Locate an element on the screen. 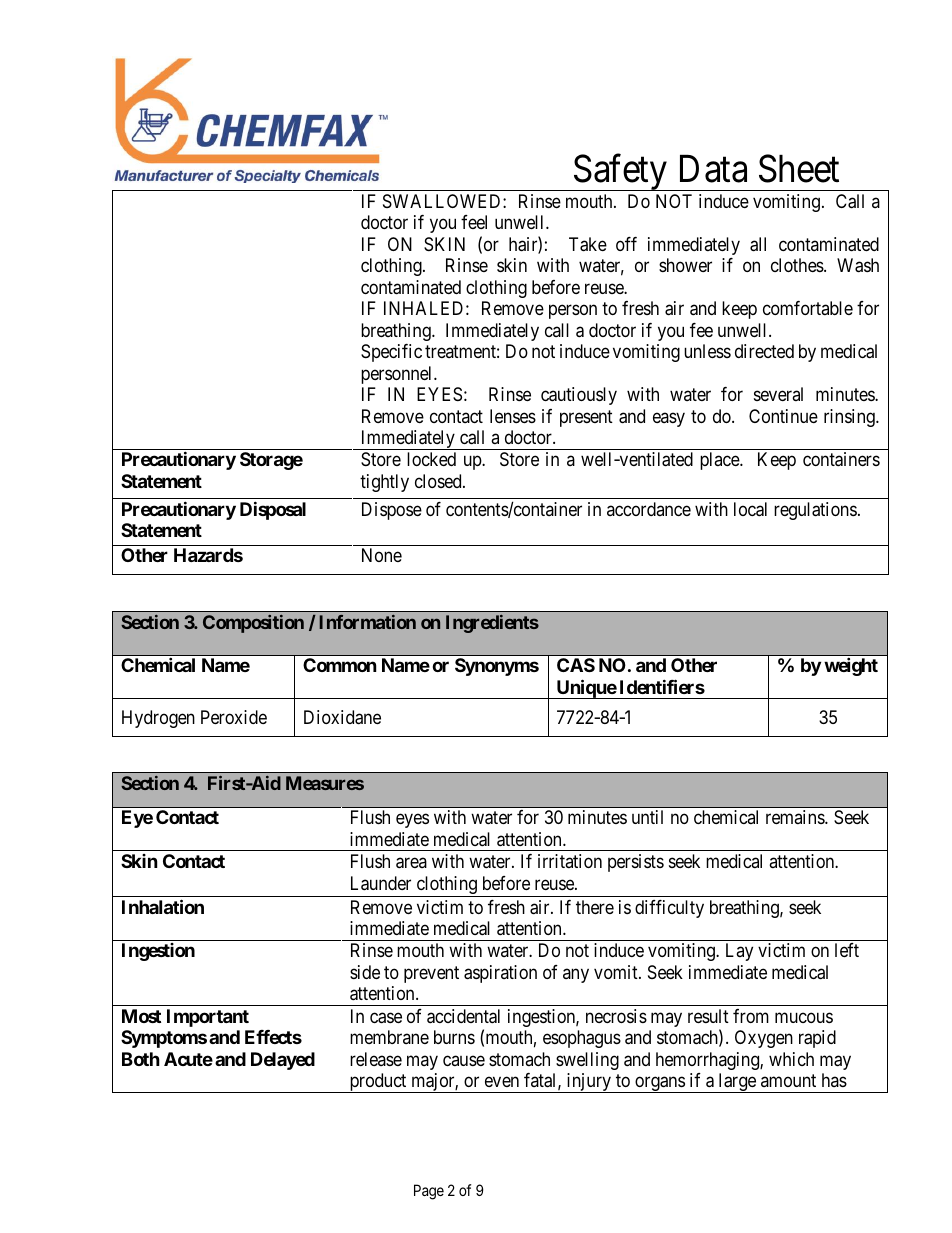 The height and width of the screenshot is (1233, 952). Information is located at coordinates (368, 622).
